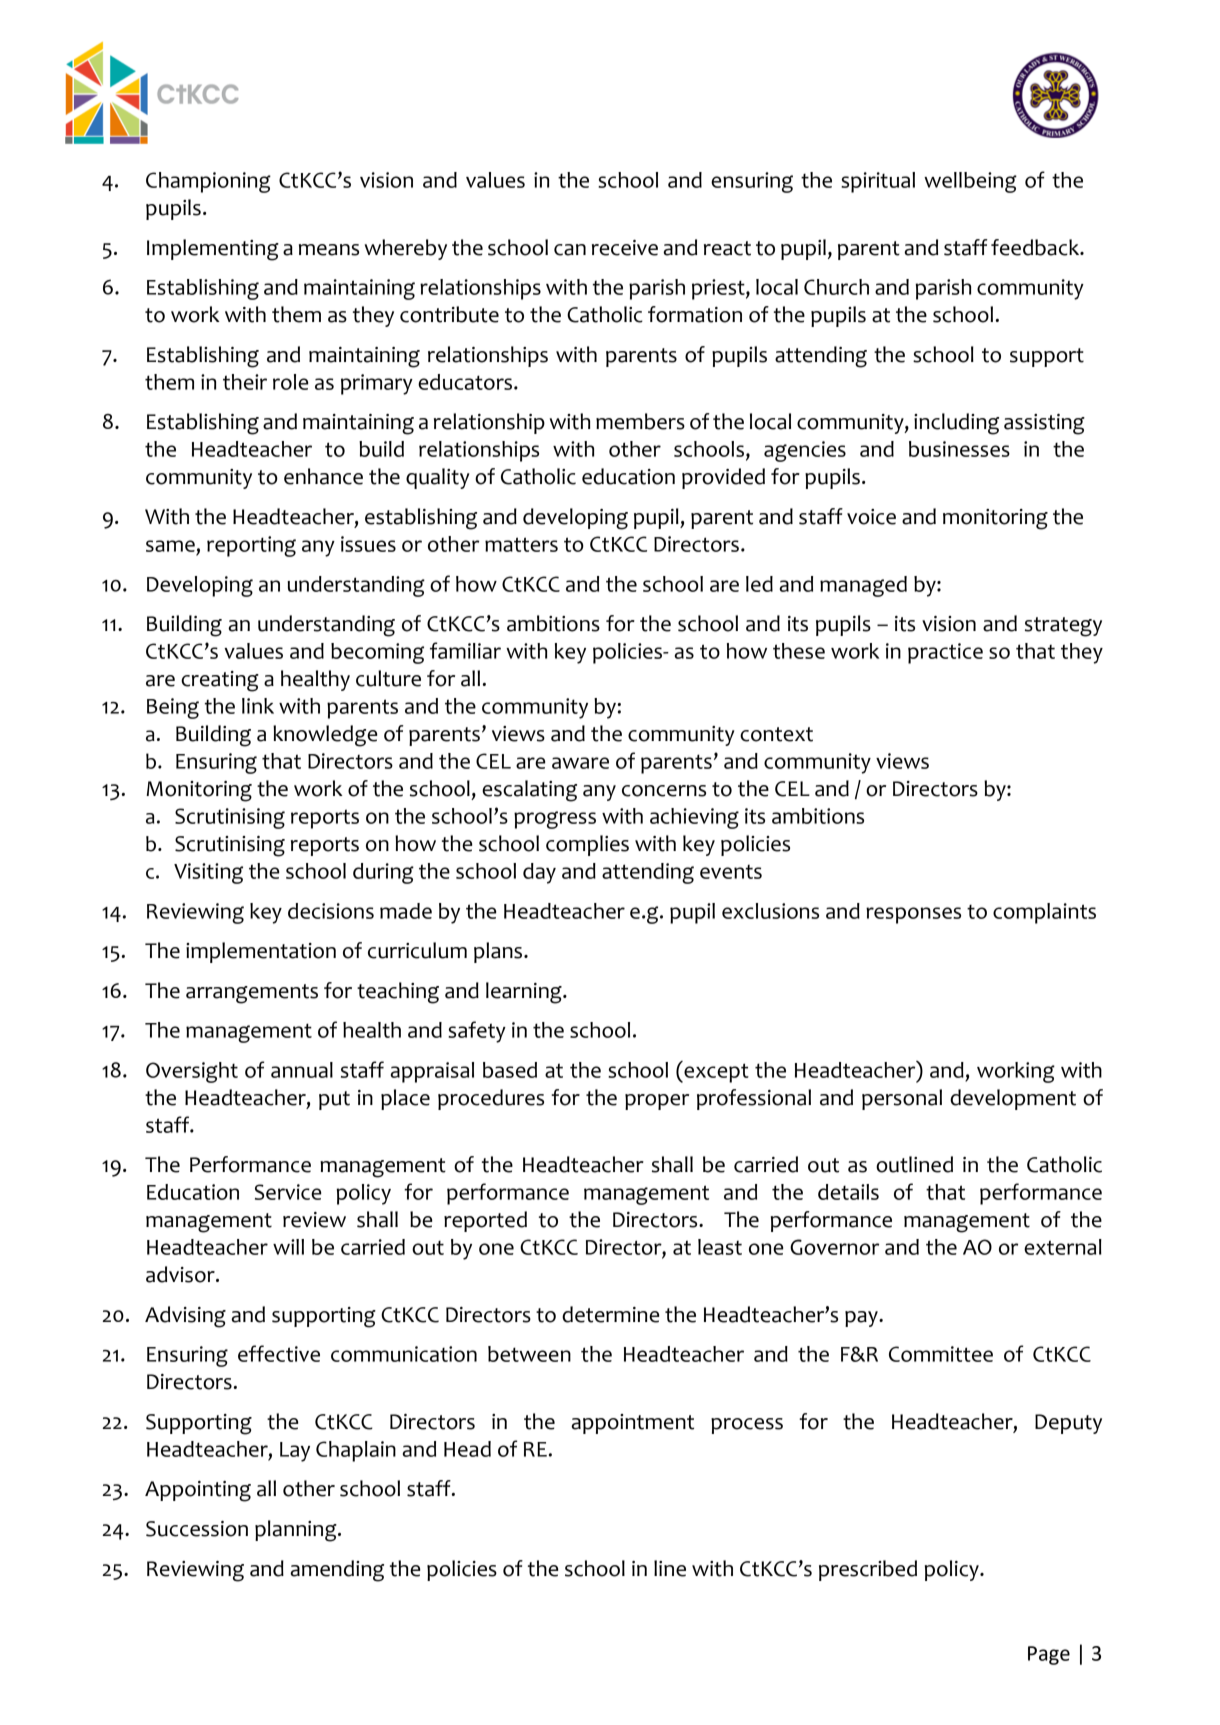 The width and height of the document is (1220, 1725). What do you see at coordinates (1049, 1655) in the document?
I see `Page` at bounding box center [1049, 1655].
